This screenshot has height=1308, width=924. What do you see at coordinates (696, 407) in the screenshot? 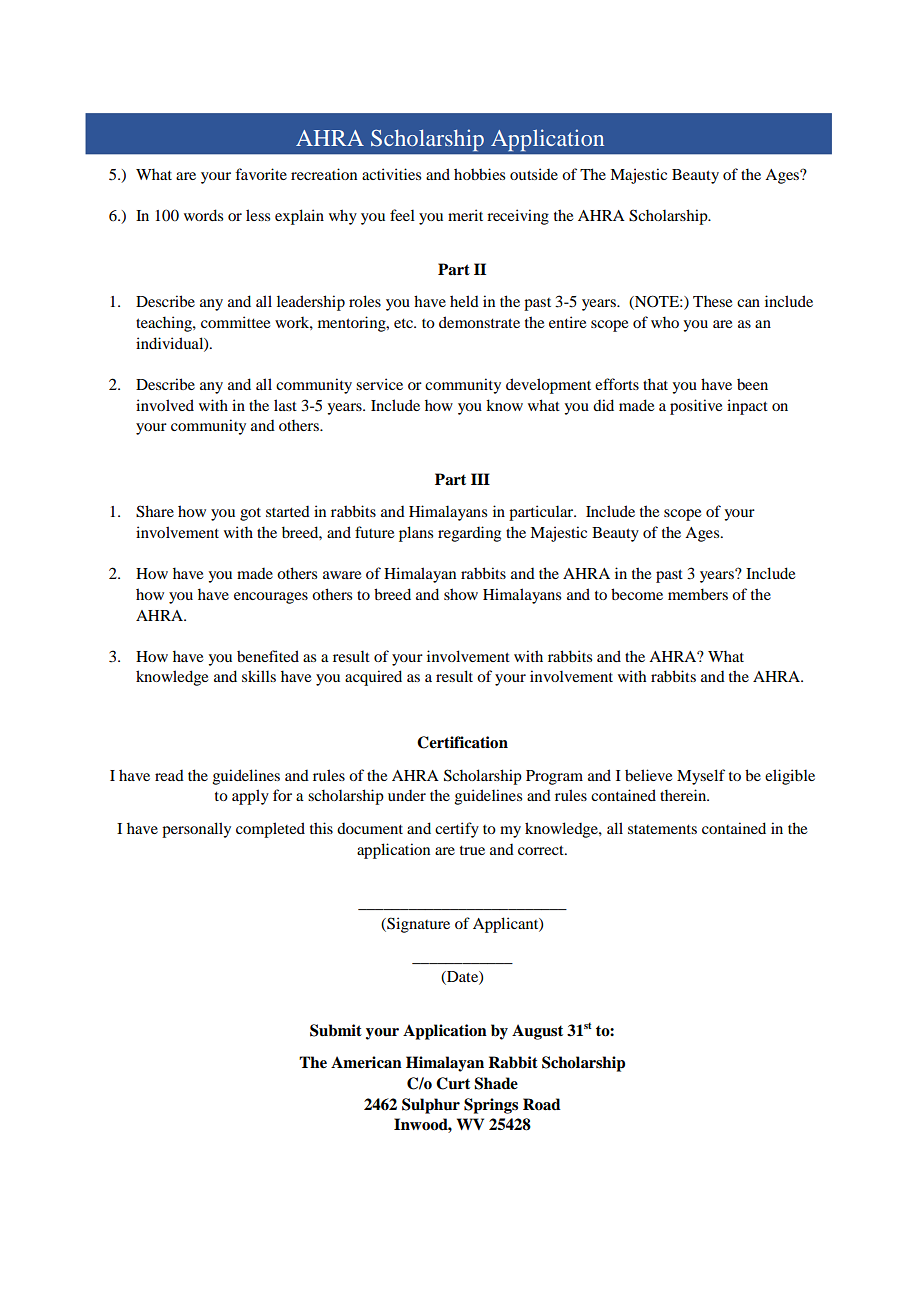
I see `positive` at bounding box center [696, 407].
